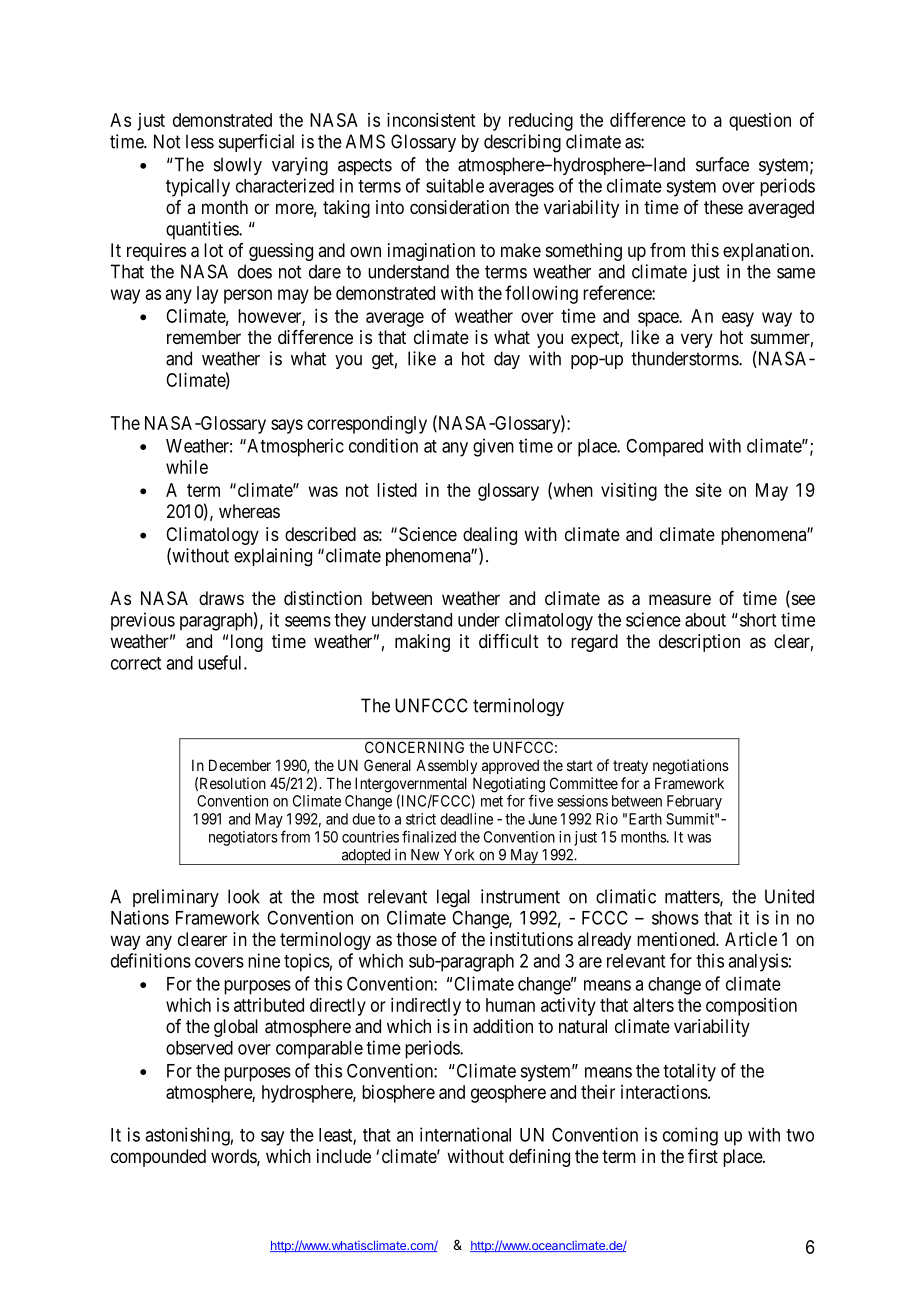 The width and height of the image is (924, 1308). I want to click on negotiations, so click(691, 767).
